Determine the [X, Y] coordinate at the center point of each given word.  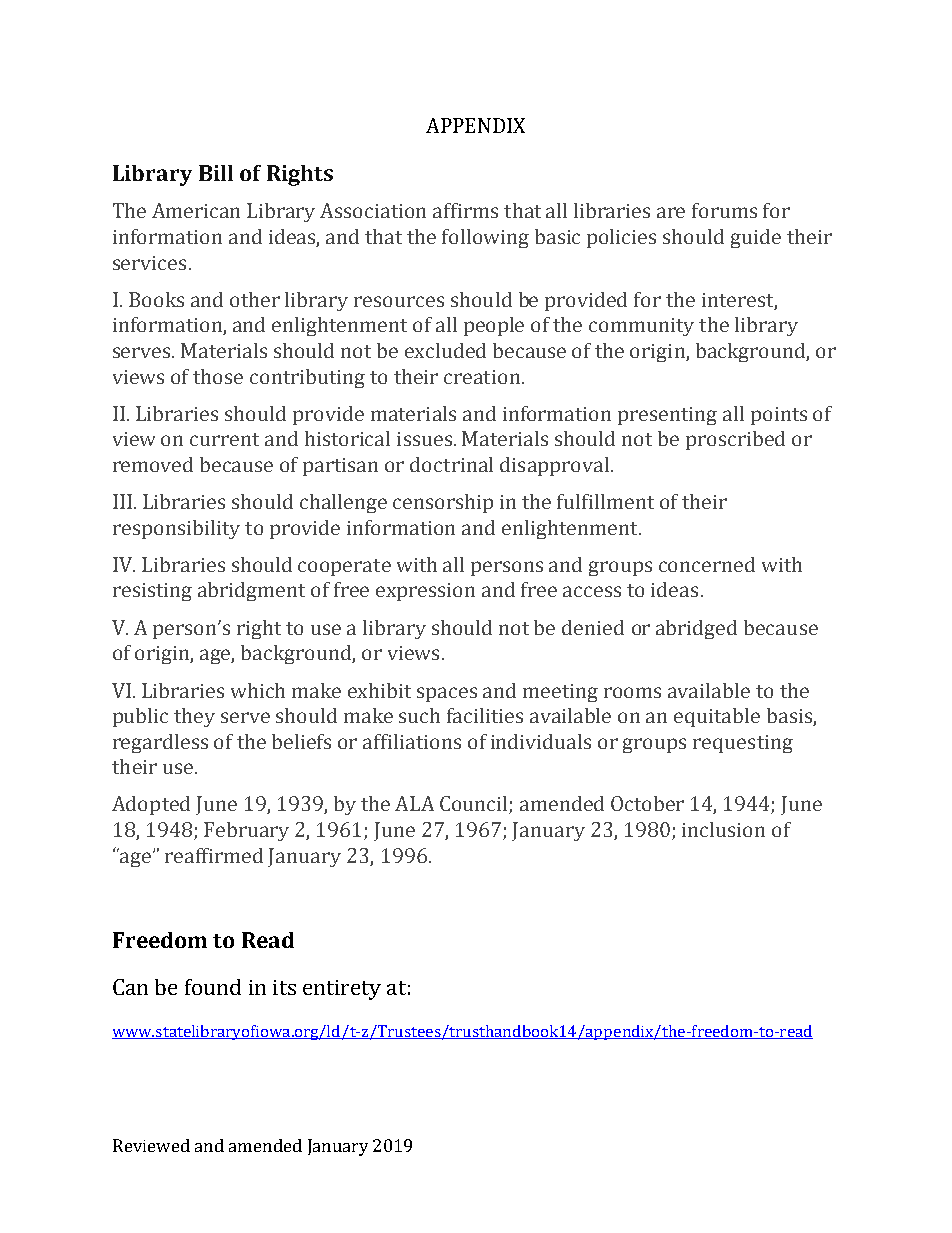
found [213, 987]
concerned [707, 564]
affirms [465, 210]
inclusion [723, 829]
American [196, 210]
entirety [342, 990]
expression [425, 592]
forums [724, 210]
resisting [152, 592]
